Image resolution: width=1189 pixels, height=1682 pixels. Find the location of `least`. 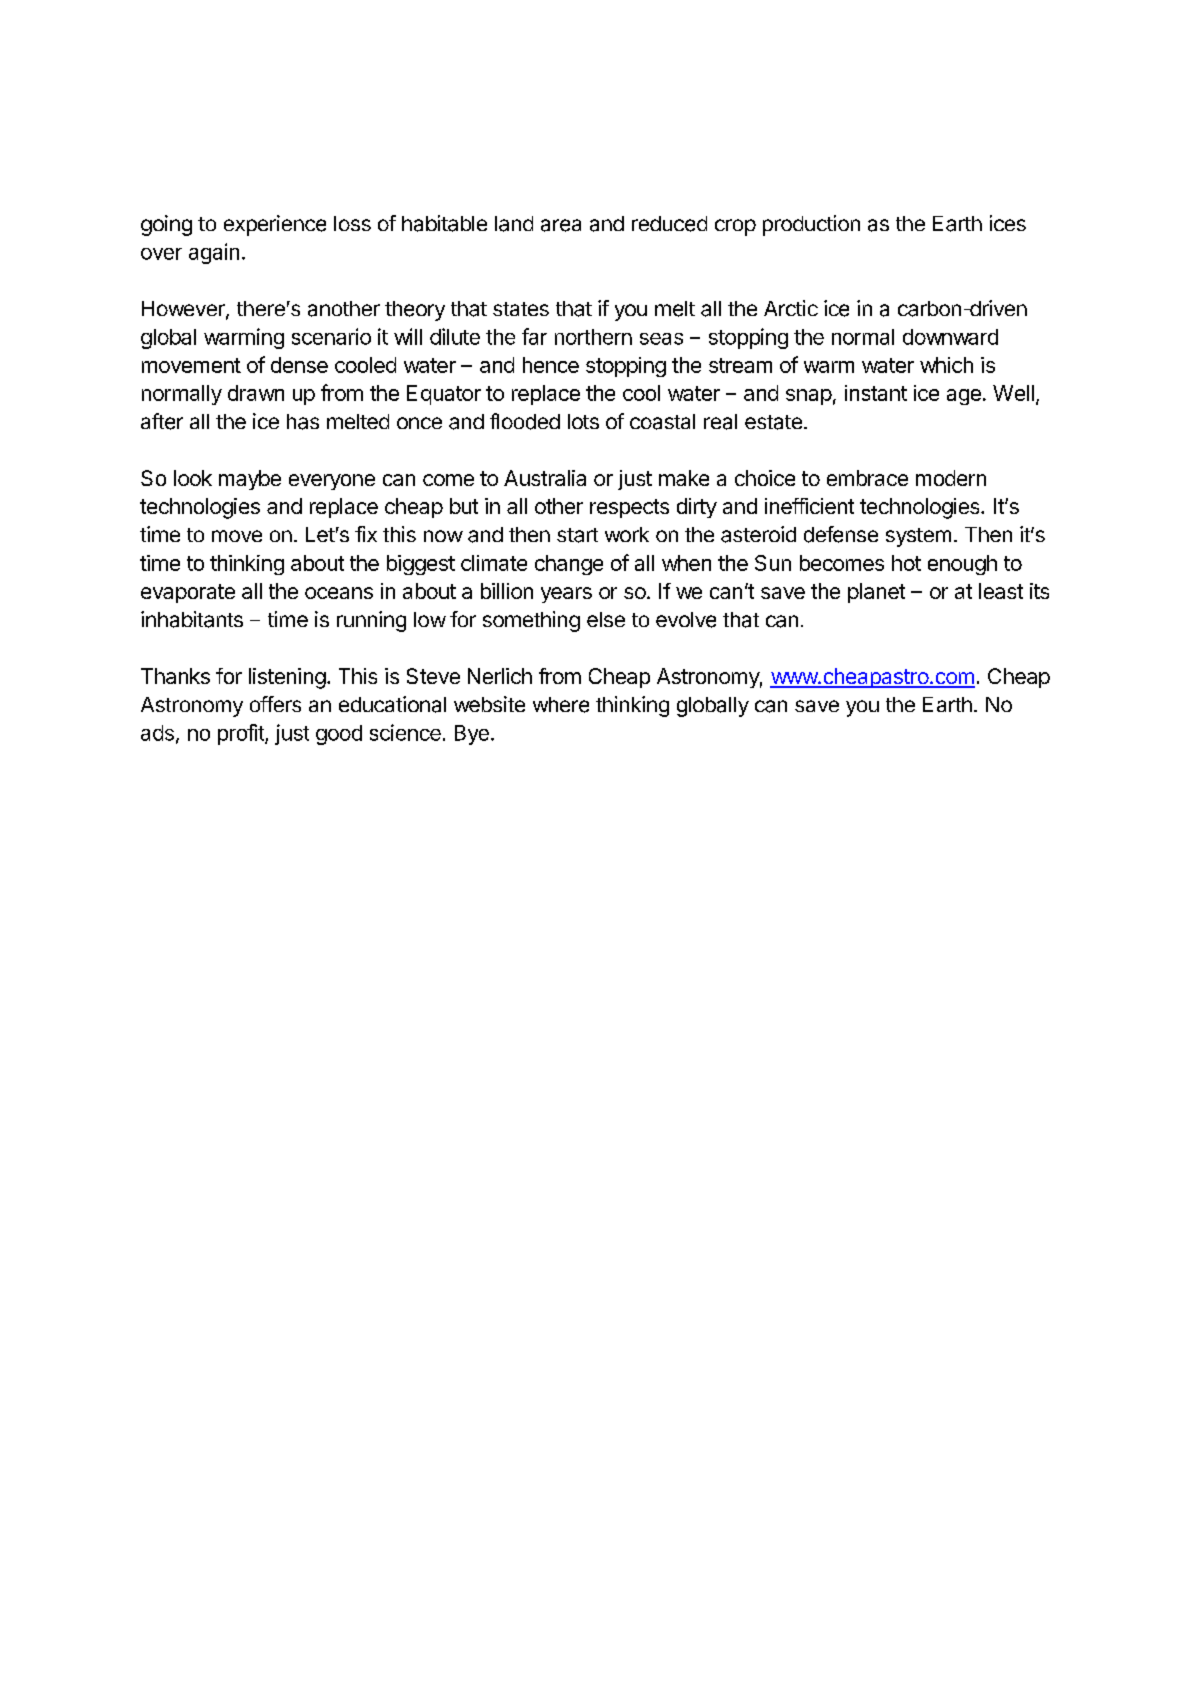

least is located at coordinates (1001, 591).
